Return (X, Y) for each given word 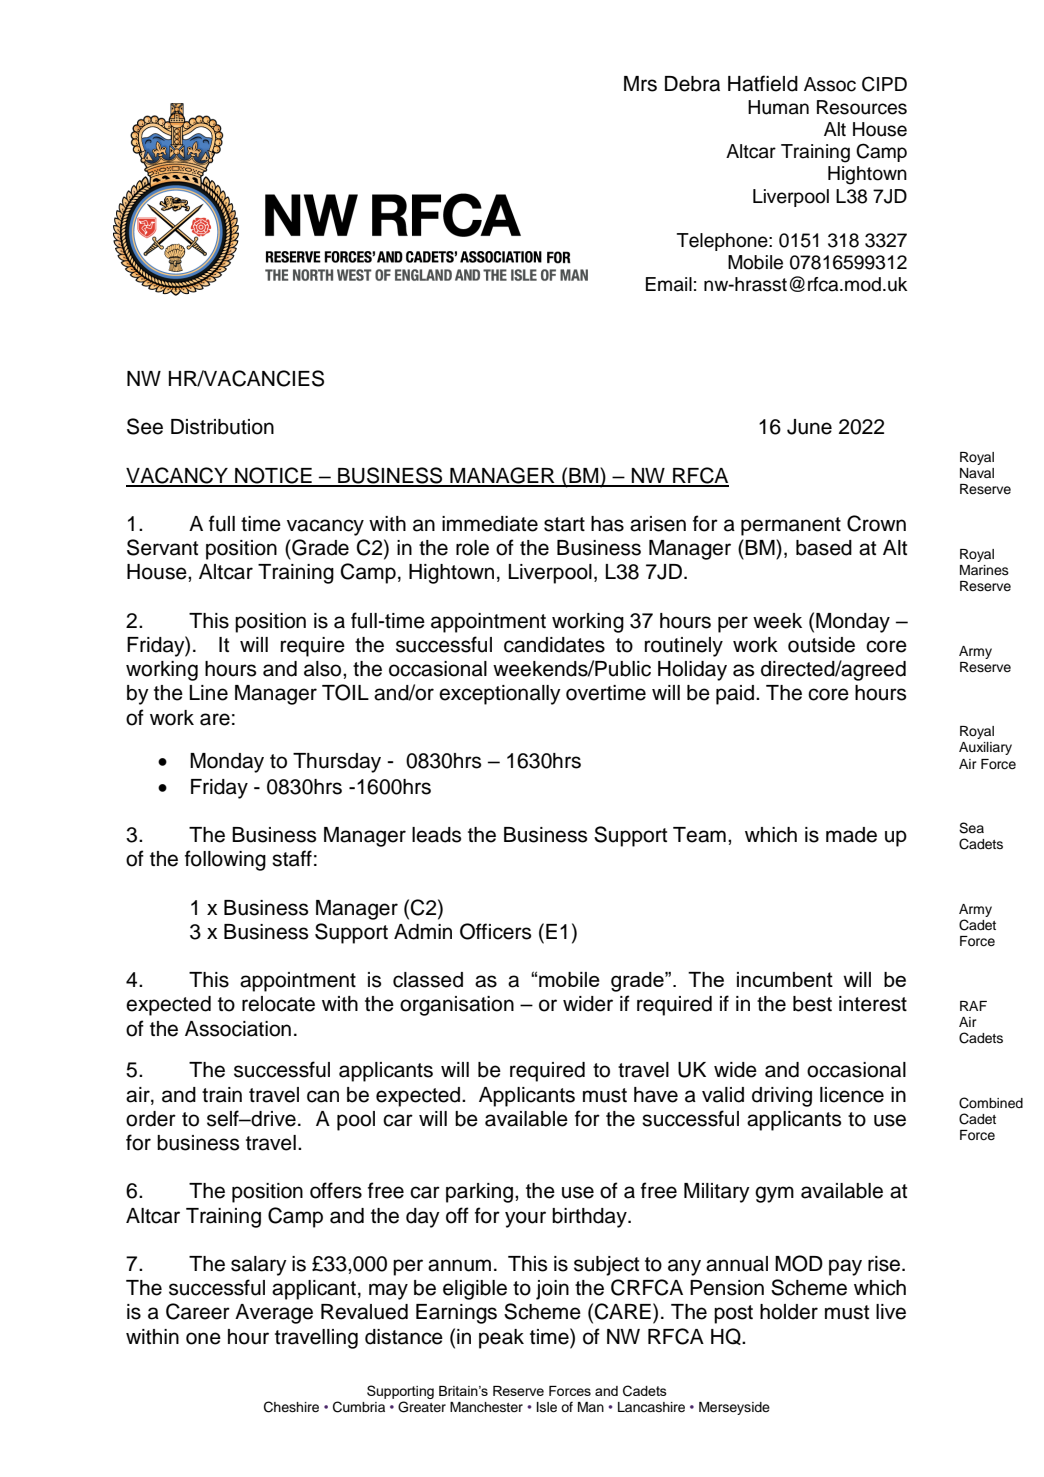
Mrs (640, 84)
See (145, 426)
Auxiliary (985, 748)
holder (789, 1312)
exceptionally (500, 695)
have (656, 1095)
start (564, 524)
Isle (547, 1407)
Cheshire (291, 1407)
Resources (862, 107)
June (809, 427)
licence (852, 1095)
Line (208, 693)
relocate (278, 1004)
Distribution (222, 427)
